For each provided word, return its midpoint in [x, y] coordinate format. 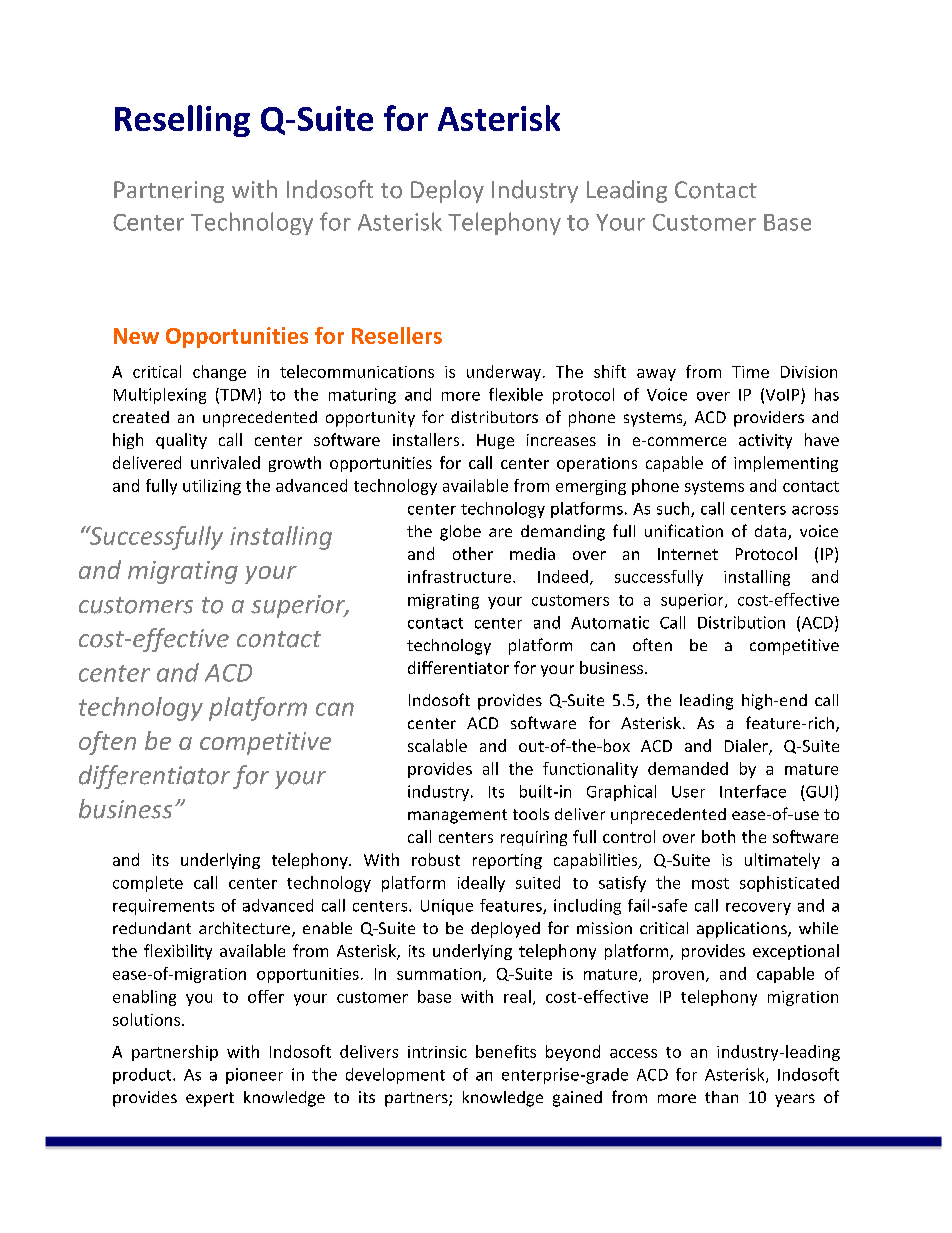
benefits [506, 1051]
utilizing [212, 487]
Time [750, 372]
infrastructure [461, 576]
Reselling [182, 121]
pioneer [254, 1076]
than [721, 1097]
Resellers [397, 335]
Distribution [741, 622]
